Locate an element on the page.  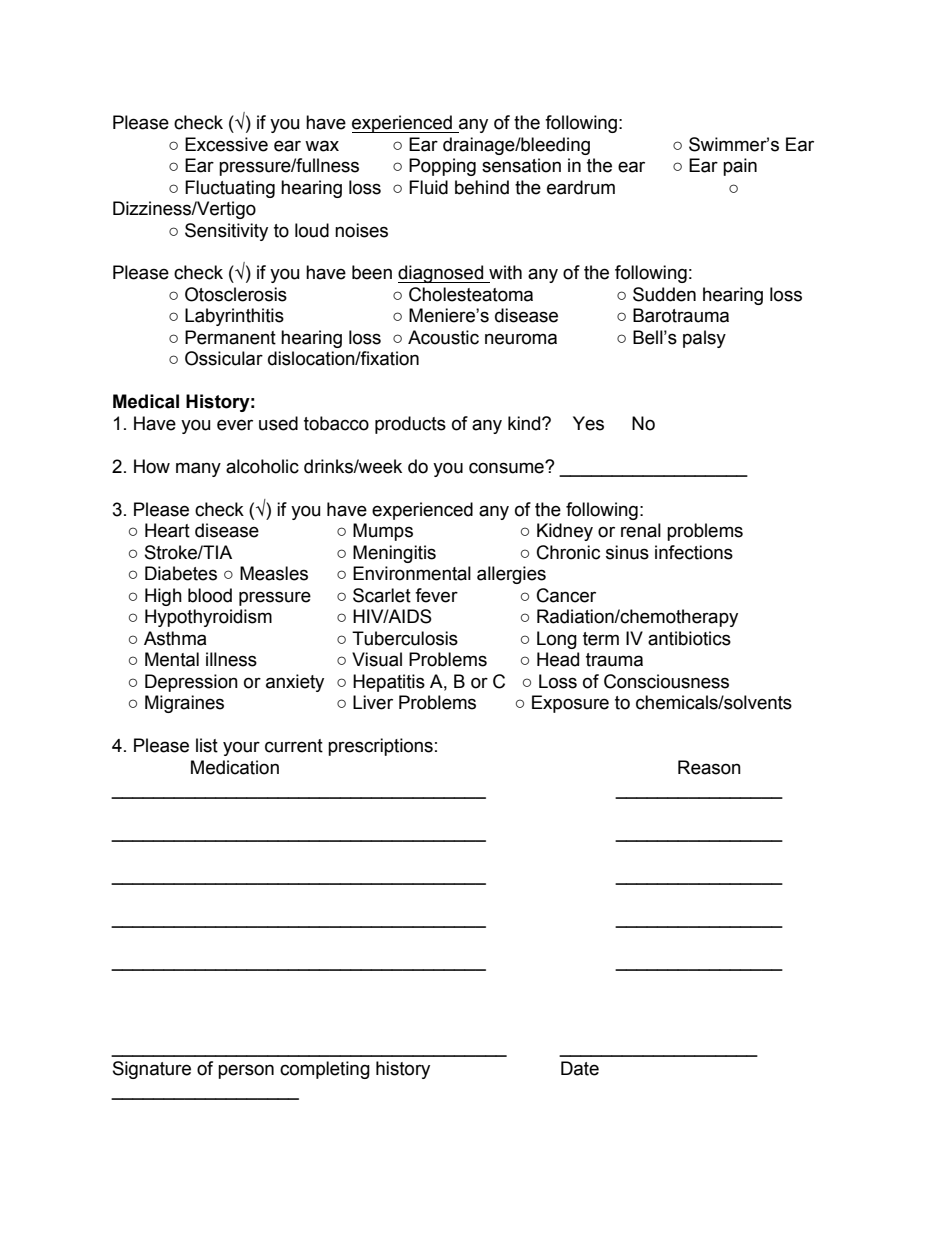
prescriptions is located at coordinates (380, 747).
